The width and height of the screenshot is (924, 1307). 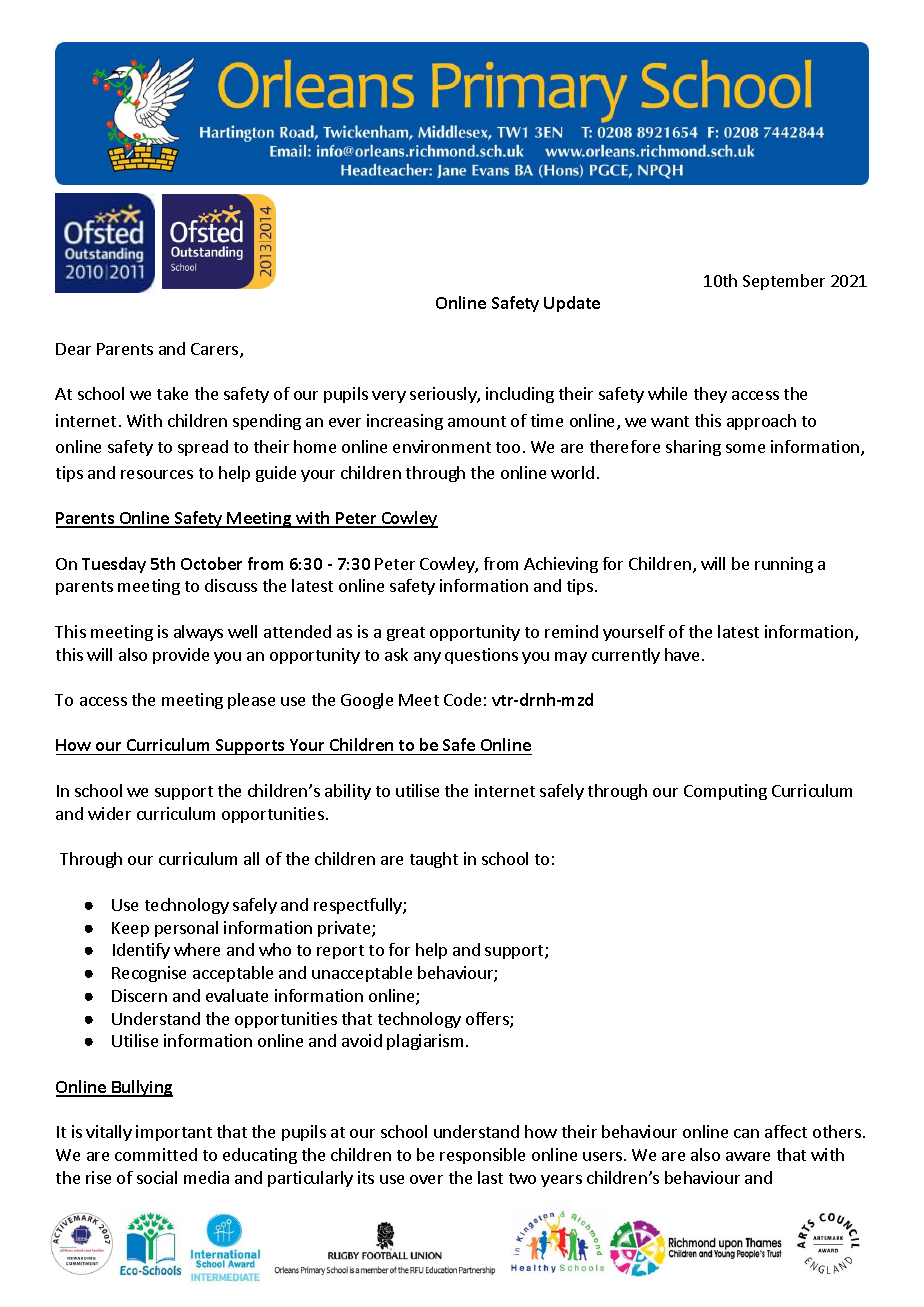 What do you see at coordinates (251, 701) in the screenshot?
I see `please` at bounding box center [251, 701].
